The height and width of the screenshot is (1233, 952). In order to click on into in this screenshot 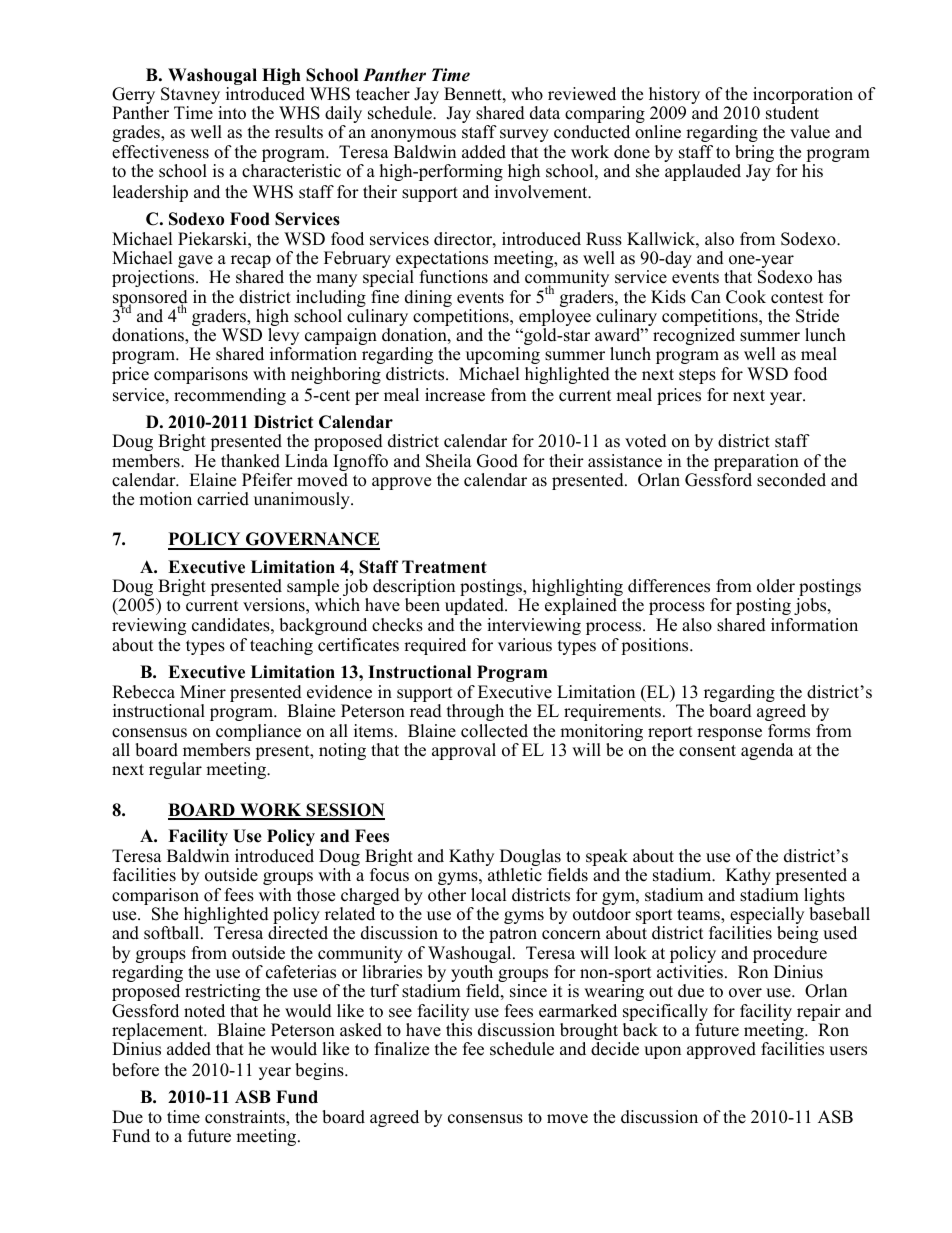, I will do `click(232, 113)`.
